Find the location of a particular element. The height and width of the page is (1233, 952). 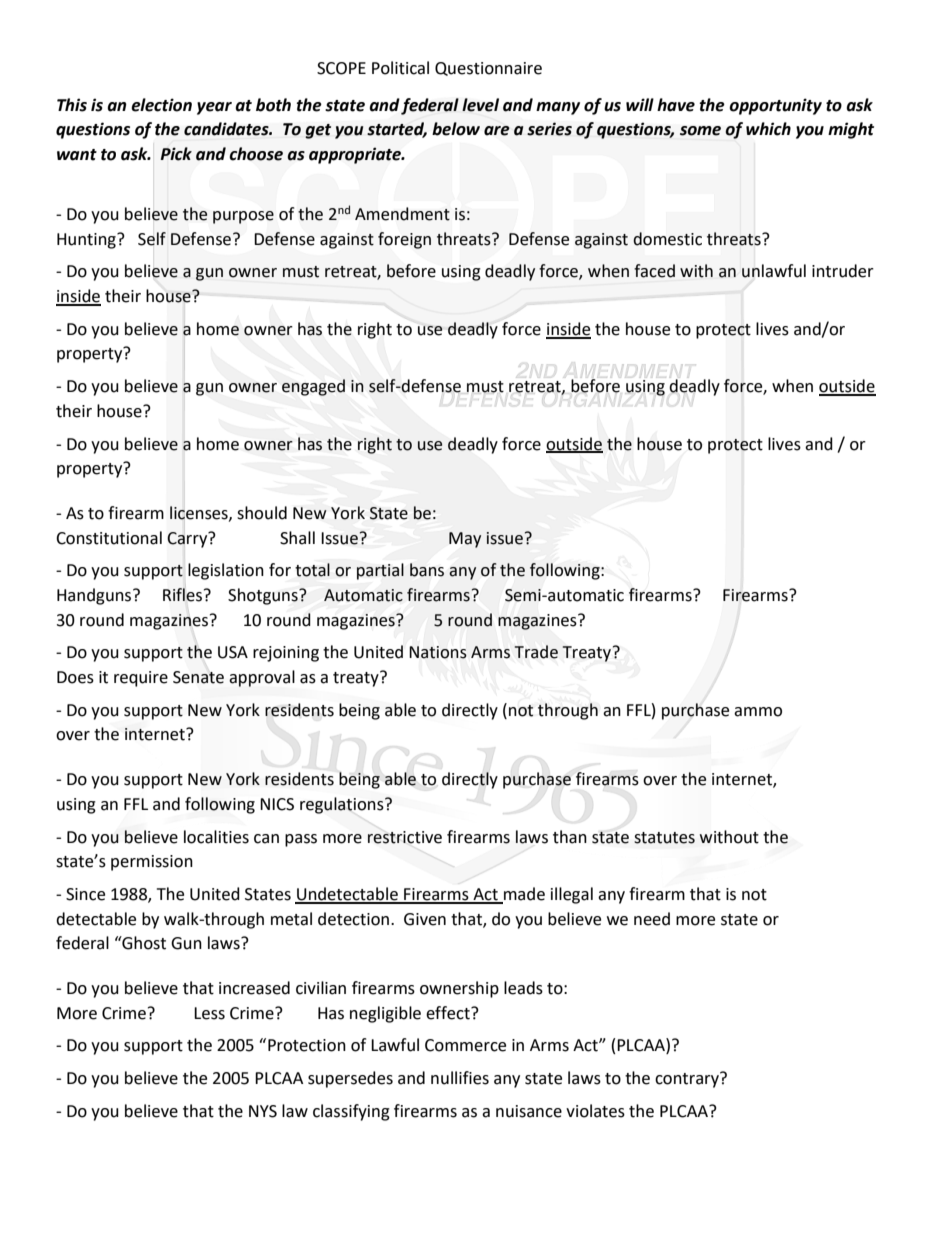

opportunity is located at coordinates (775, 106).
